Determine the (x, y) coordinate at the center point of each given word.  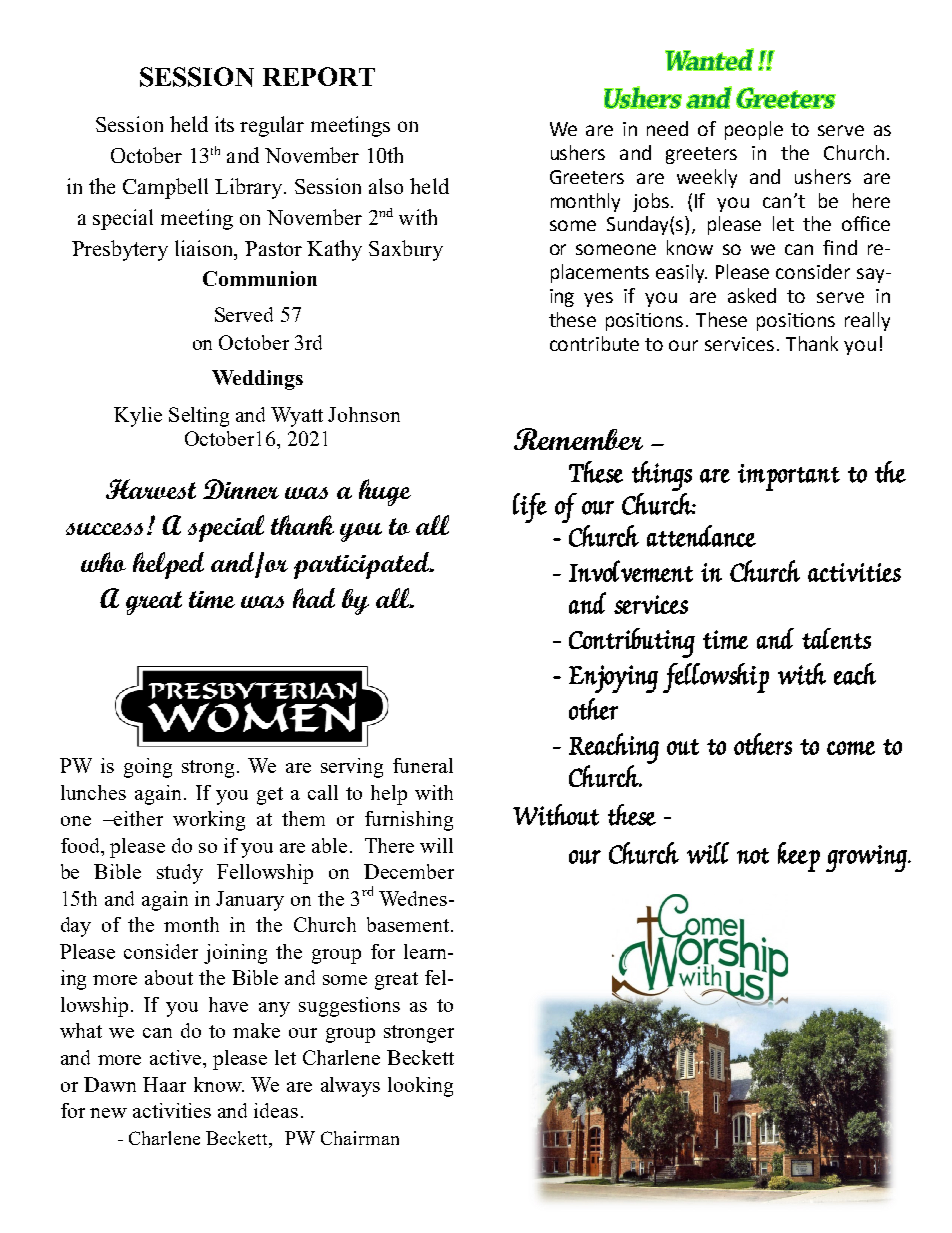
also (386, 186)
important (789, 477)
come (851, 748)
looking (420, 1087)
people (754, 130)
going (148, 768)
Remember (578, 439)
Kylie (138, 417)
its (224, 124)
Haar (164, 1084)
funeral (423, 765)
